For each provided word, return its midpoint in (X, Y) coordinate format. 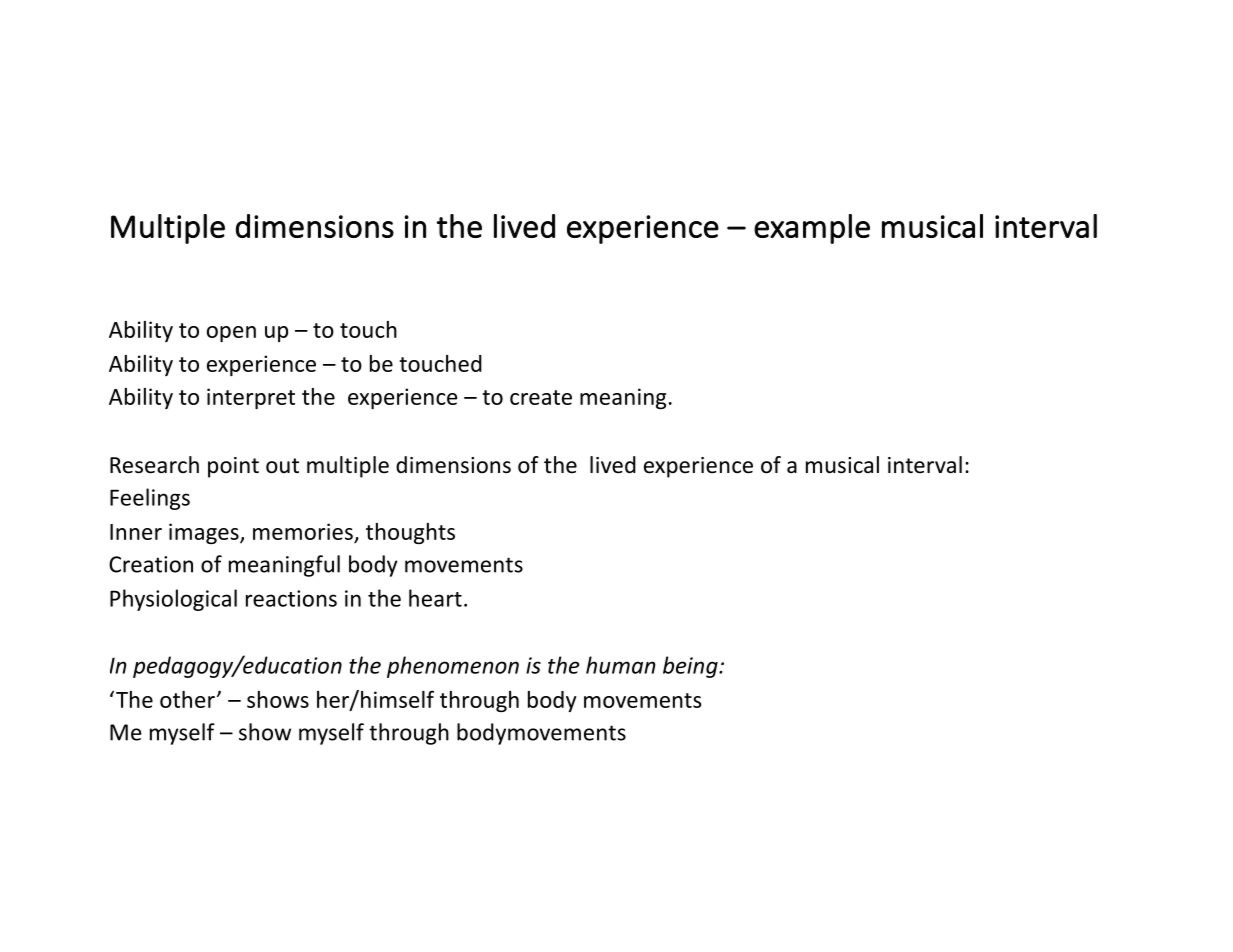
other (187, 699)
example (812, 229)
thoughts (410, 533)
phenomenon (453, 667)
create (541, 397)
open (231, 334)
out (282, 466)
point (233, 467)
